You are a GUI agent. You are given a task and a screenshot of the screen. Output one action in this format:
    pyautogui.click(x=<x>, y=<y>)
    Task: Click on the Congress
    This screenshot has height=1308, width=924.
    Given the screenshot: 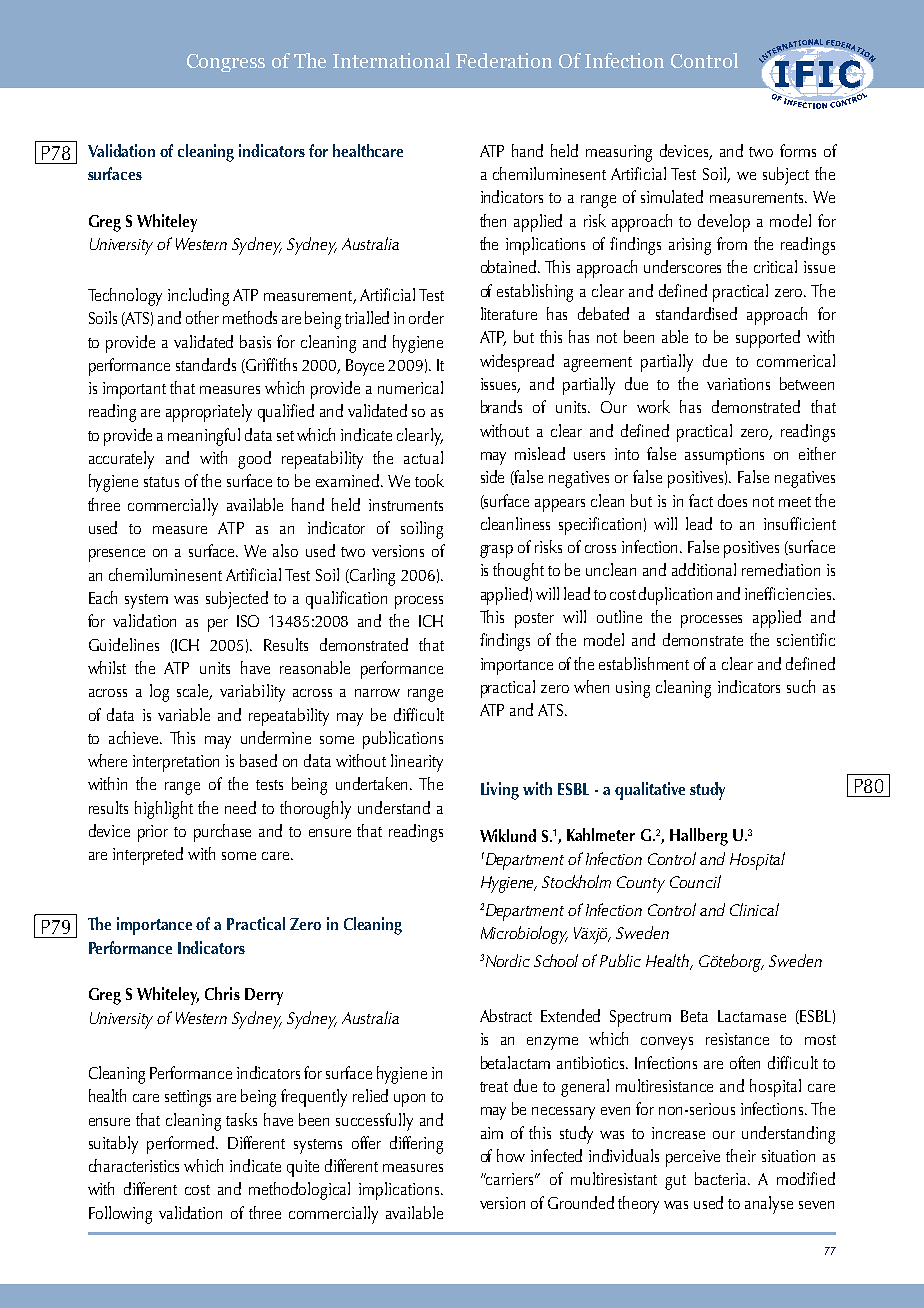 What is the action you would take?
    pyautogui.click(x=226, y=63)
